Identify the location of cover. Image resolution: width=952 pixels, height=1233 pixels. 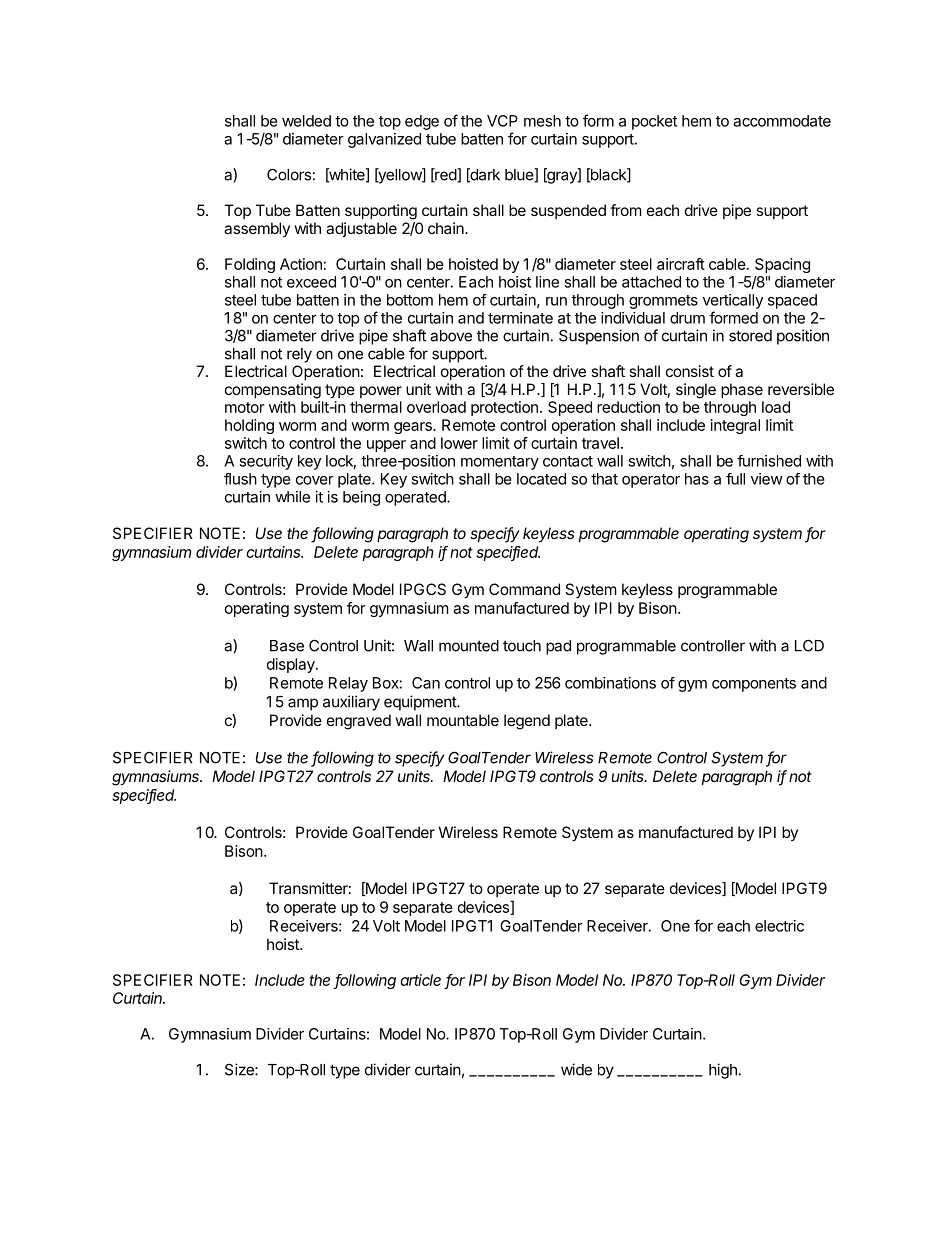
(315, 480).
